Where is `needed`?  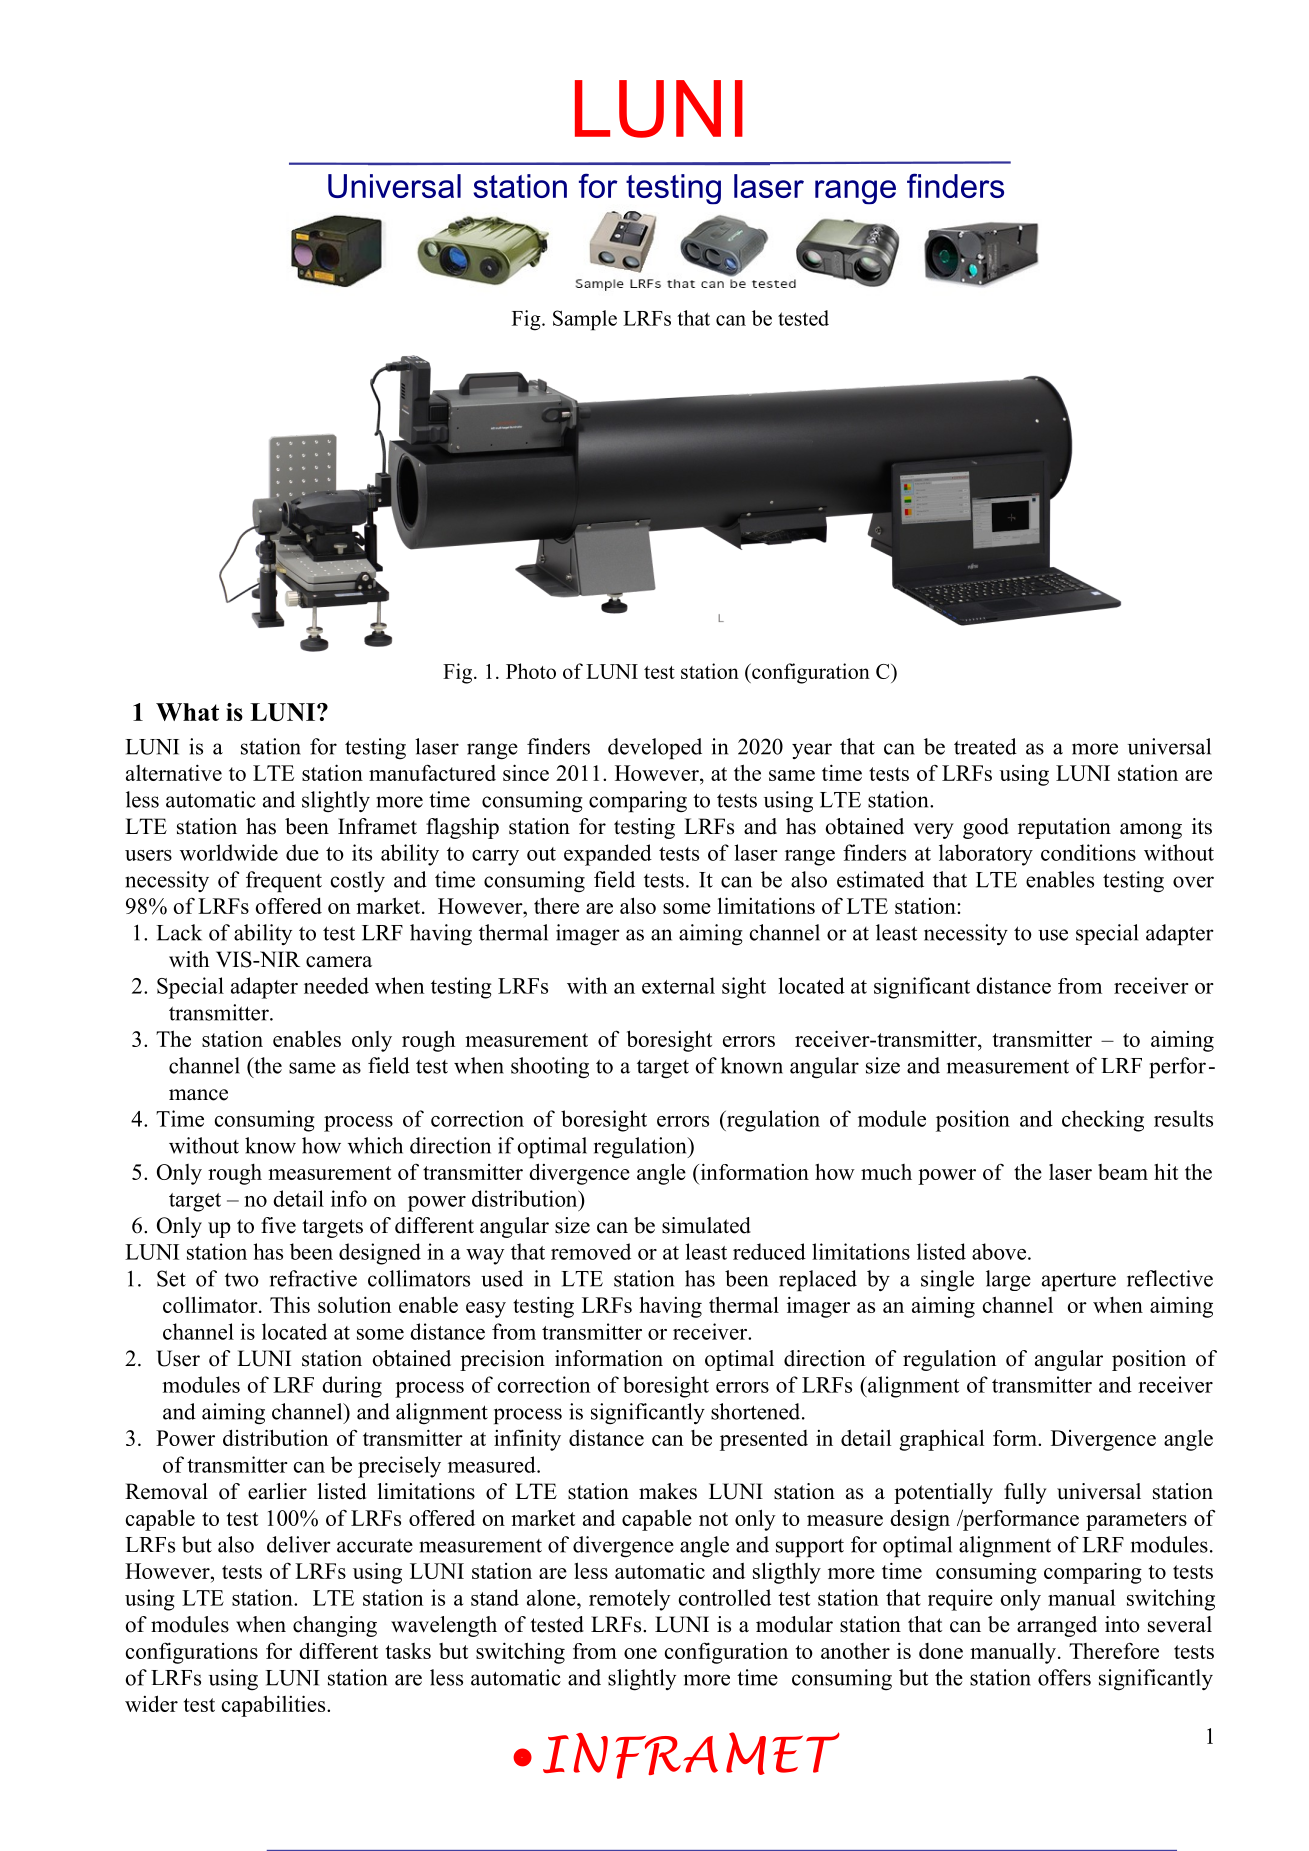 needed is located at coordinates (336, 985).
